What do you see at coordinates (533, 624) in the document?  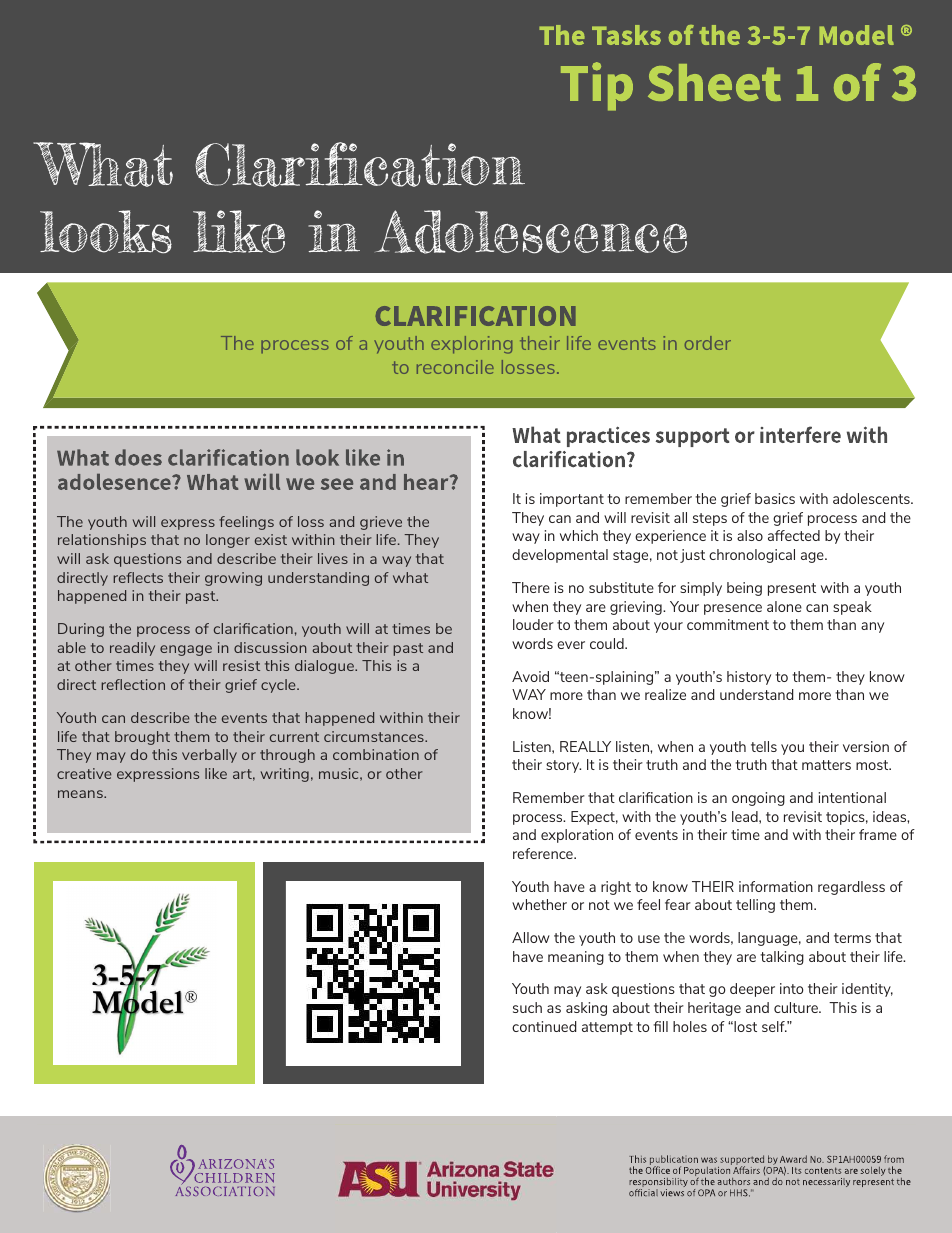 I see `louder` at bounding box center [533, 624].
